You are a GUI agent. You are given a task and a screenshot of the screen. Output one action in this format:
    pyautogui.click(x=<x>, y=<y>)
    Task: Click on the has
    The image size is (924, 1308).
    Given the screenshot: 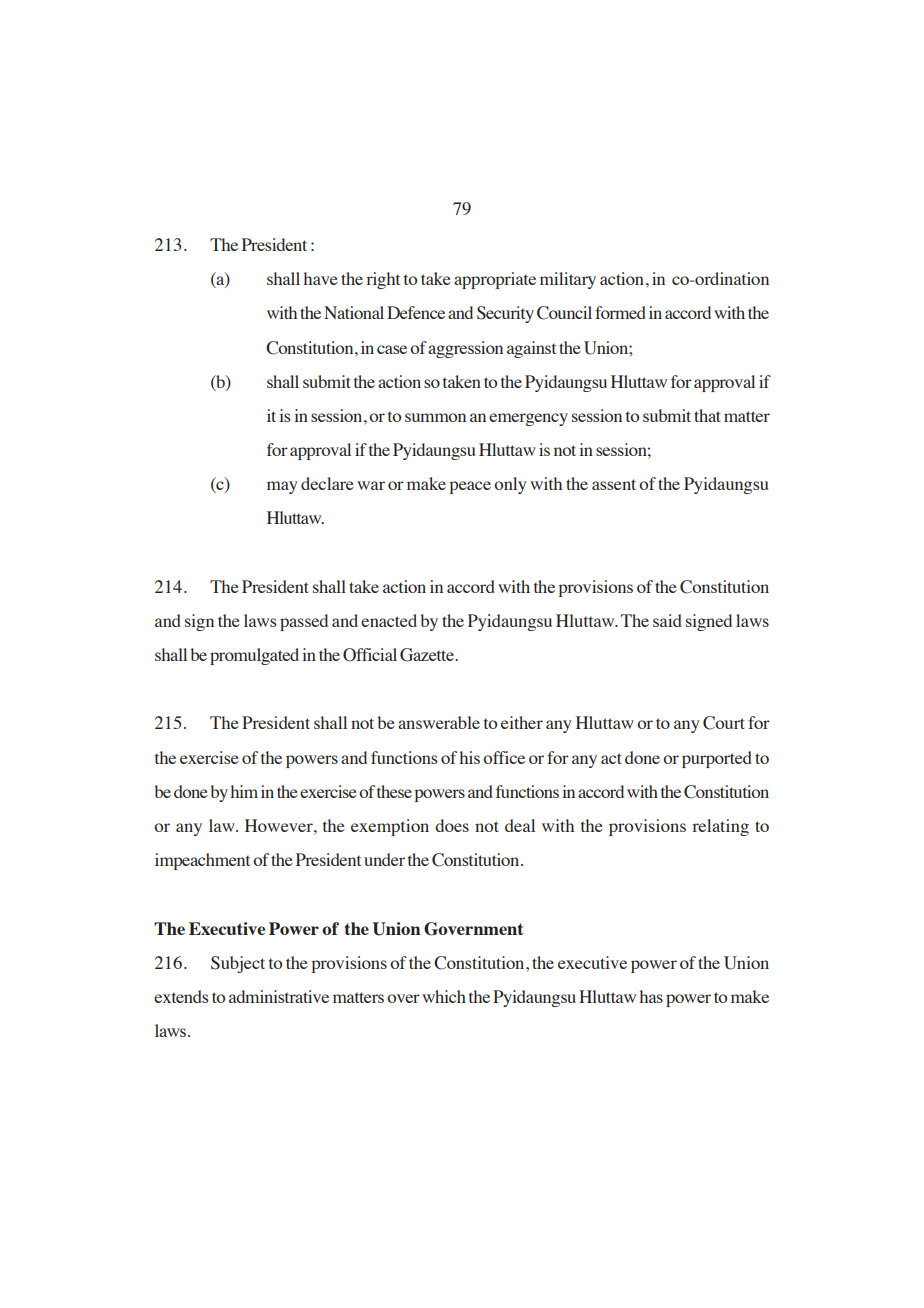 What is the action you would take?
    pyautogui.click(x=651, y=996)
